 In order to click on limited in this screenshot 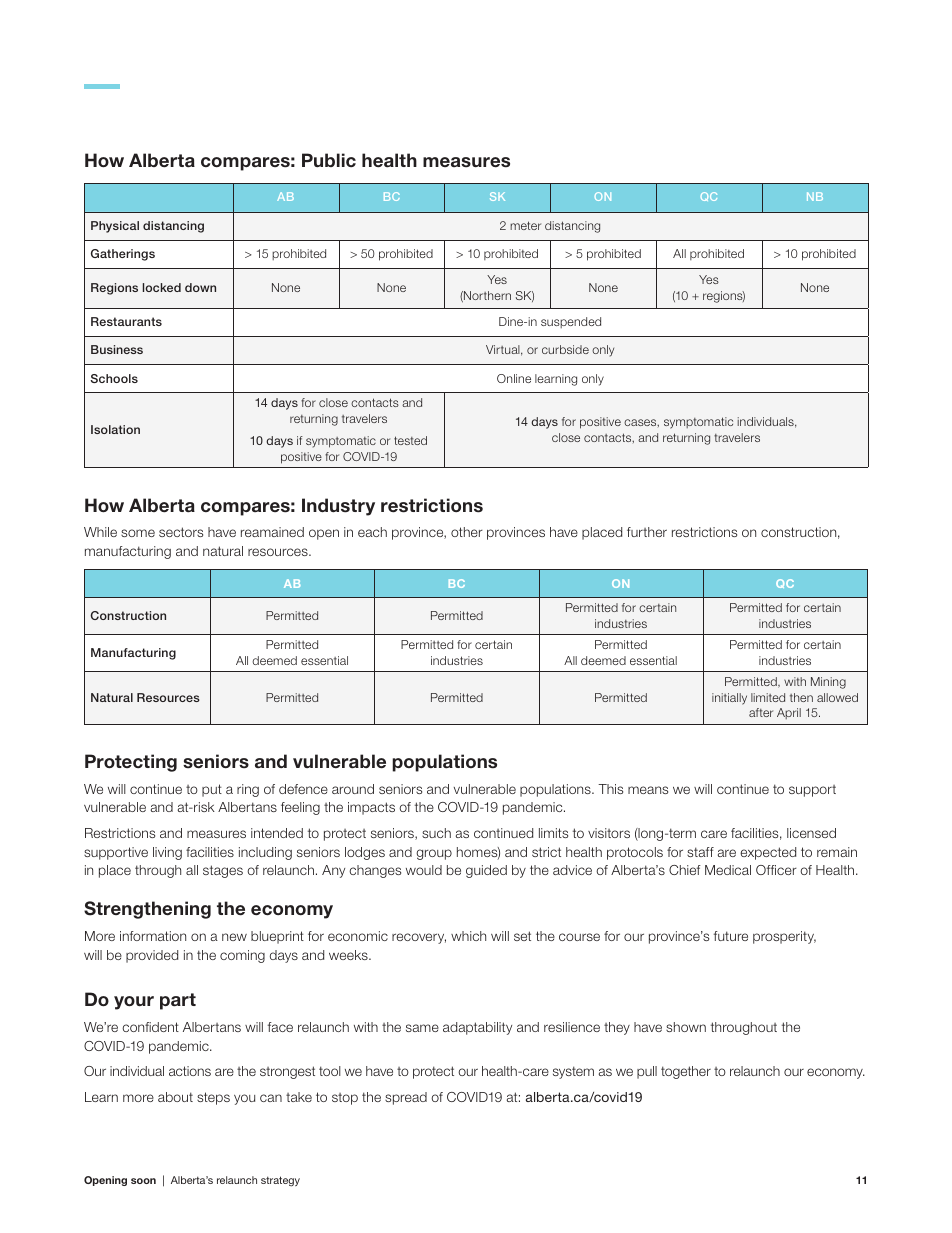, I will do `click(768, 697)`.
